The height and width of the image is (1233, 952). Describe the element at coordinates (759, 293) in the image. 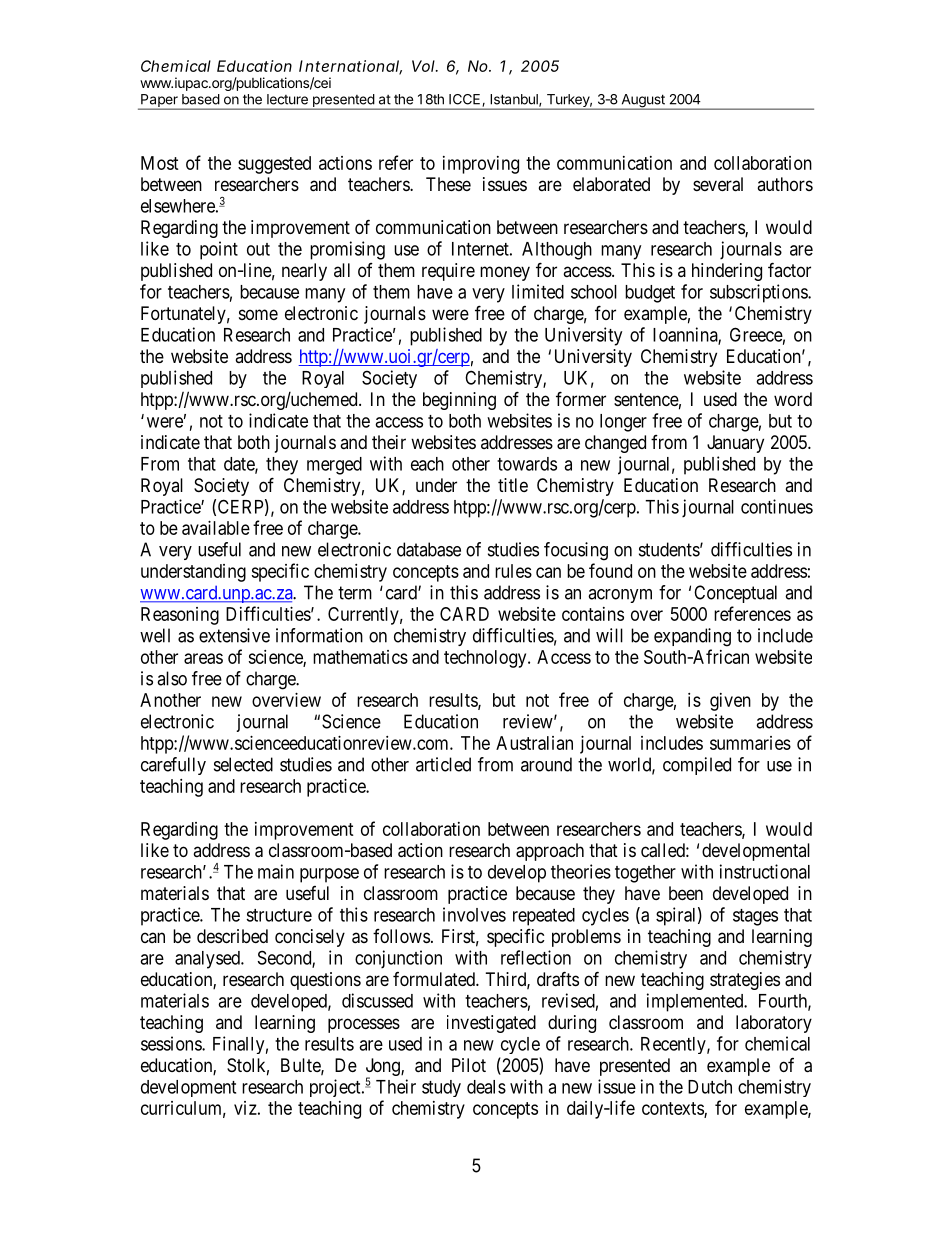

I see `subscriptions` at that location.
